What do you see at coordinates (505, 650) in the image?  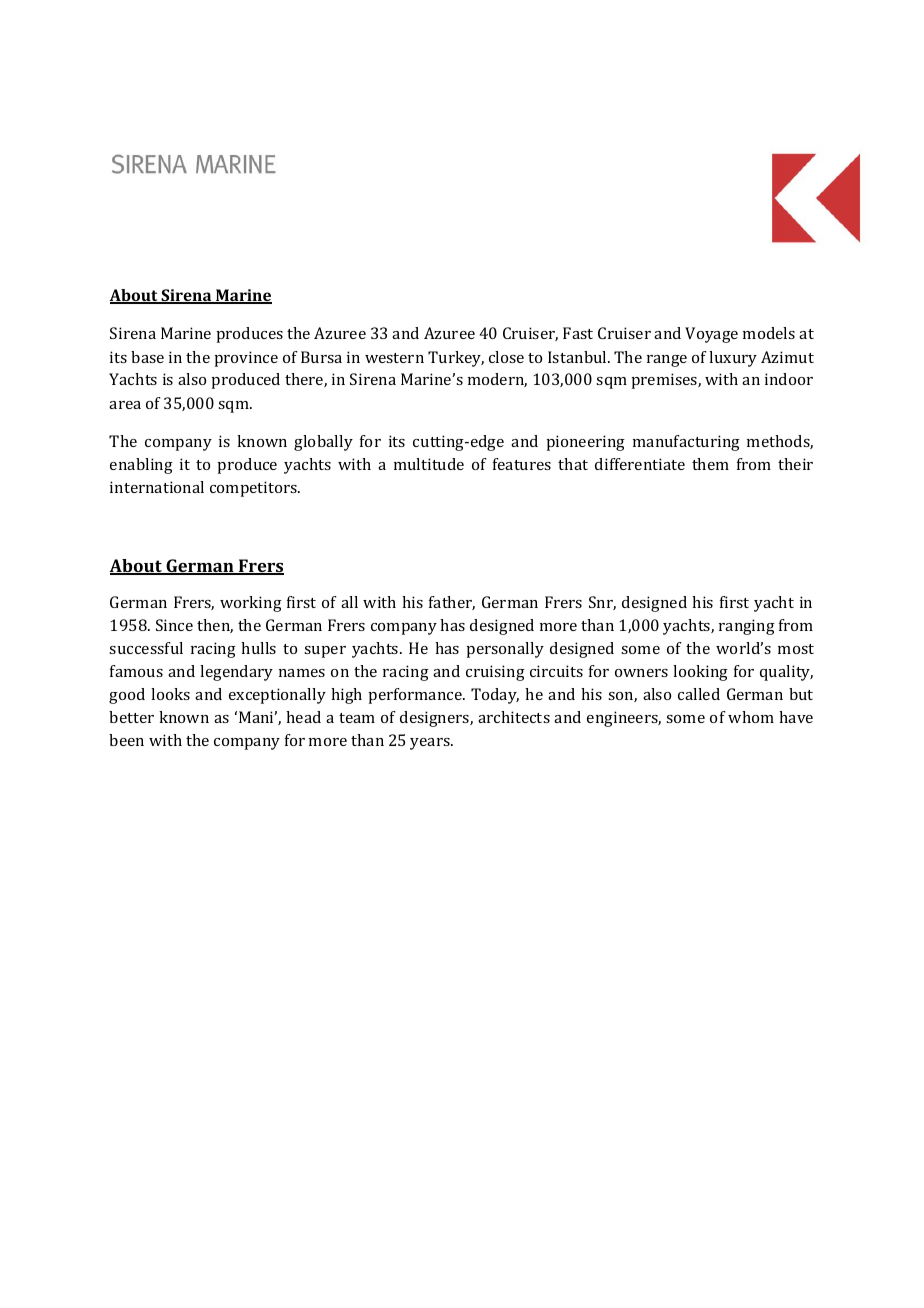 I see `personally` at bounding box center [505, 650].
